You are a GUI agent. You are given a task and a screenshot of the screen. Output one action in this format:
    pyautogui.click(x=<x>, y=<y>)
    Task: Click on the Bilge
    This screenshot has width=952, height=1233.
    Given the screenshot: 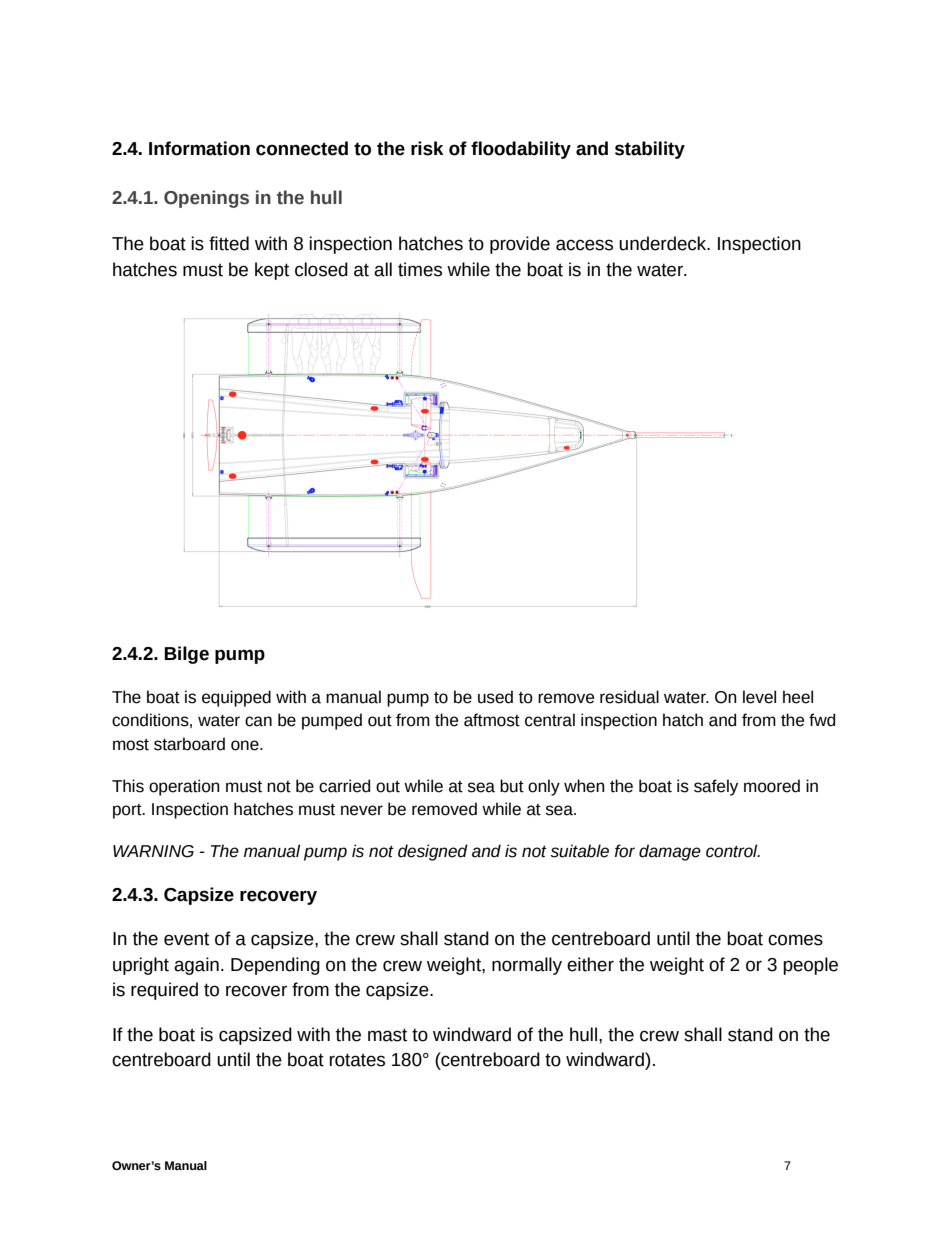 What is the action you would take?
    pyautogui.click(x=186, y=655)
